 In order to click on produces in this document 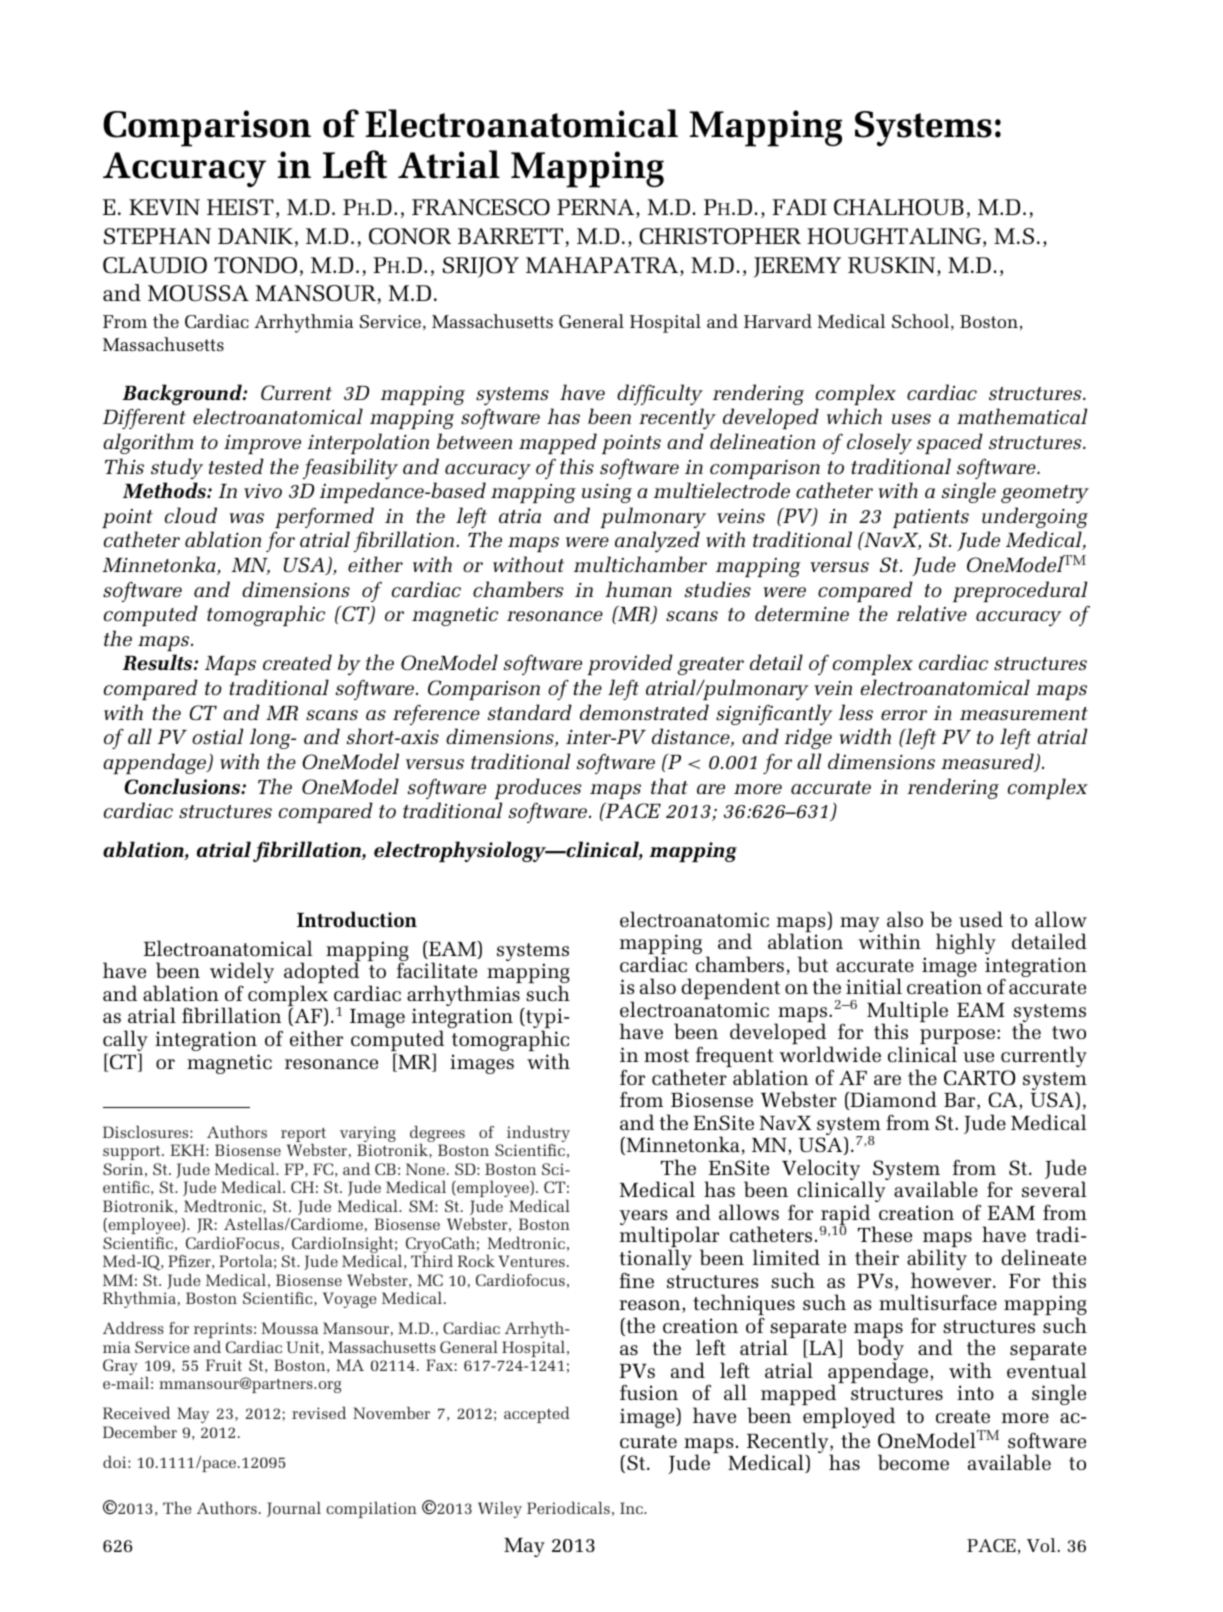, I will do `click(537, 788)`.
